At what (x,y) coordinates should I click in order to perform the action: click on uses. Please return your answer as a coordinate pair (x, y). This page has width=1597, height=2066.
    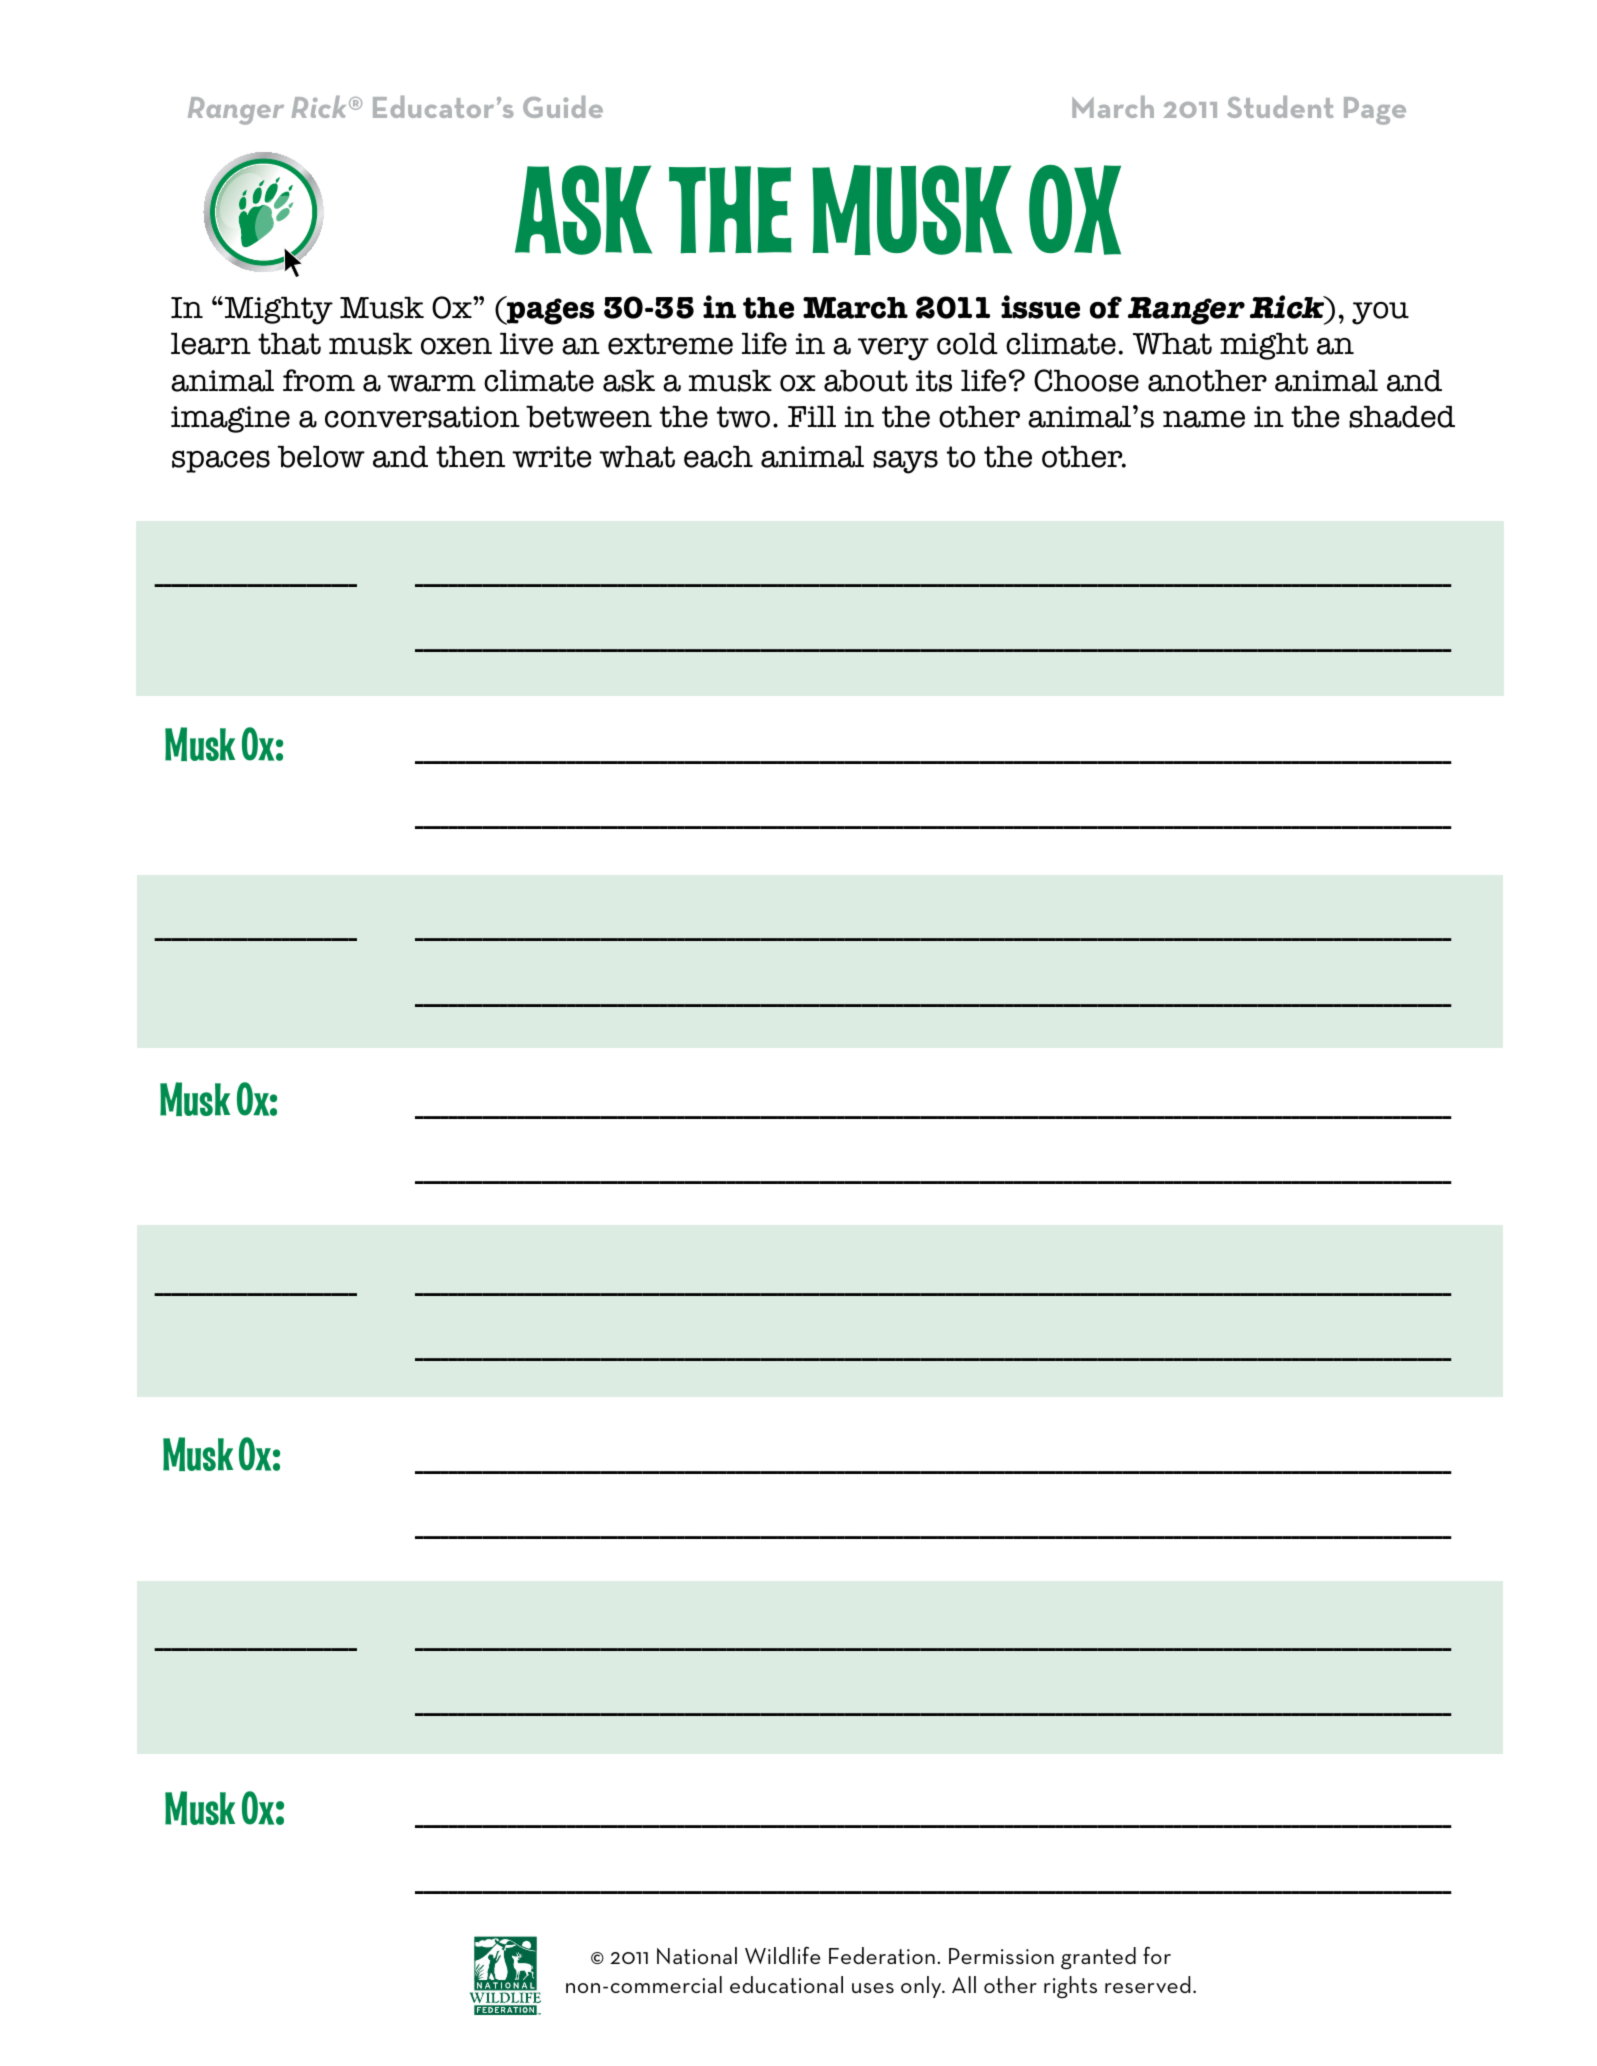
    Looking at the image, I should click on (873, 1988).
